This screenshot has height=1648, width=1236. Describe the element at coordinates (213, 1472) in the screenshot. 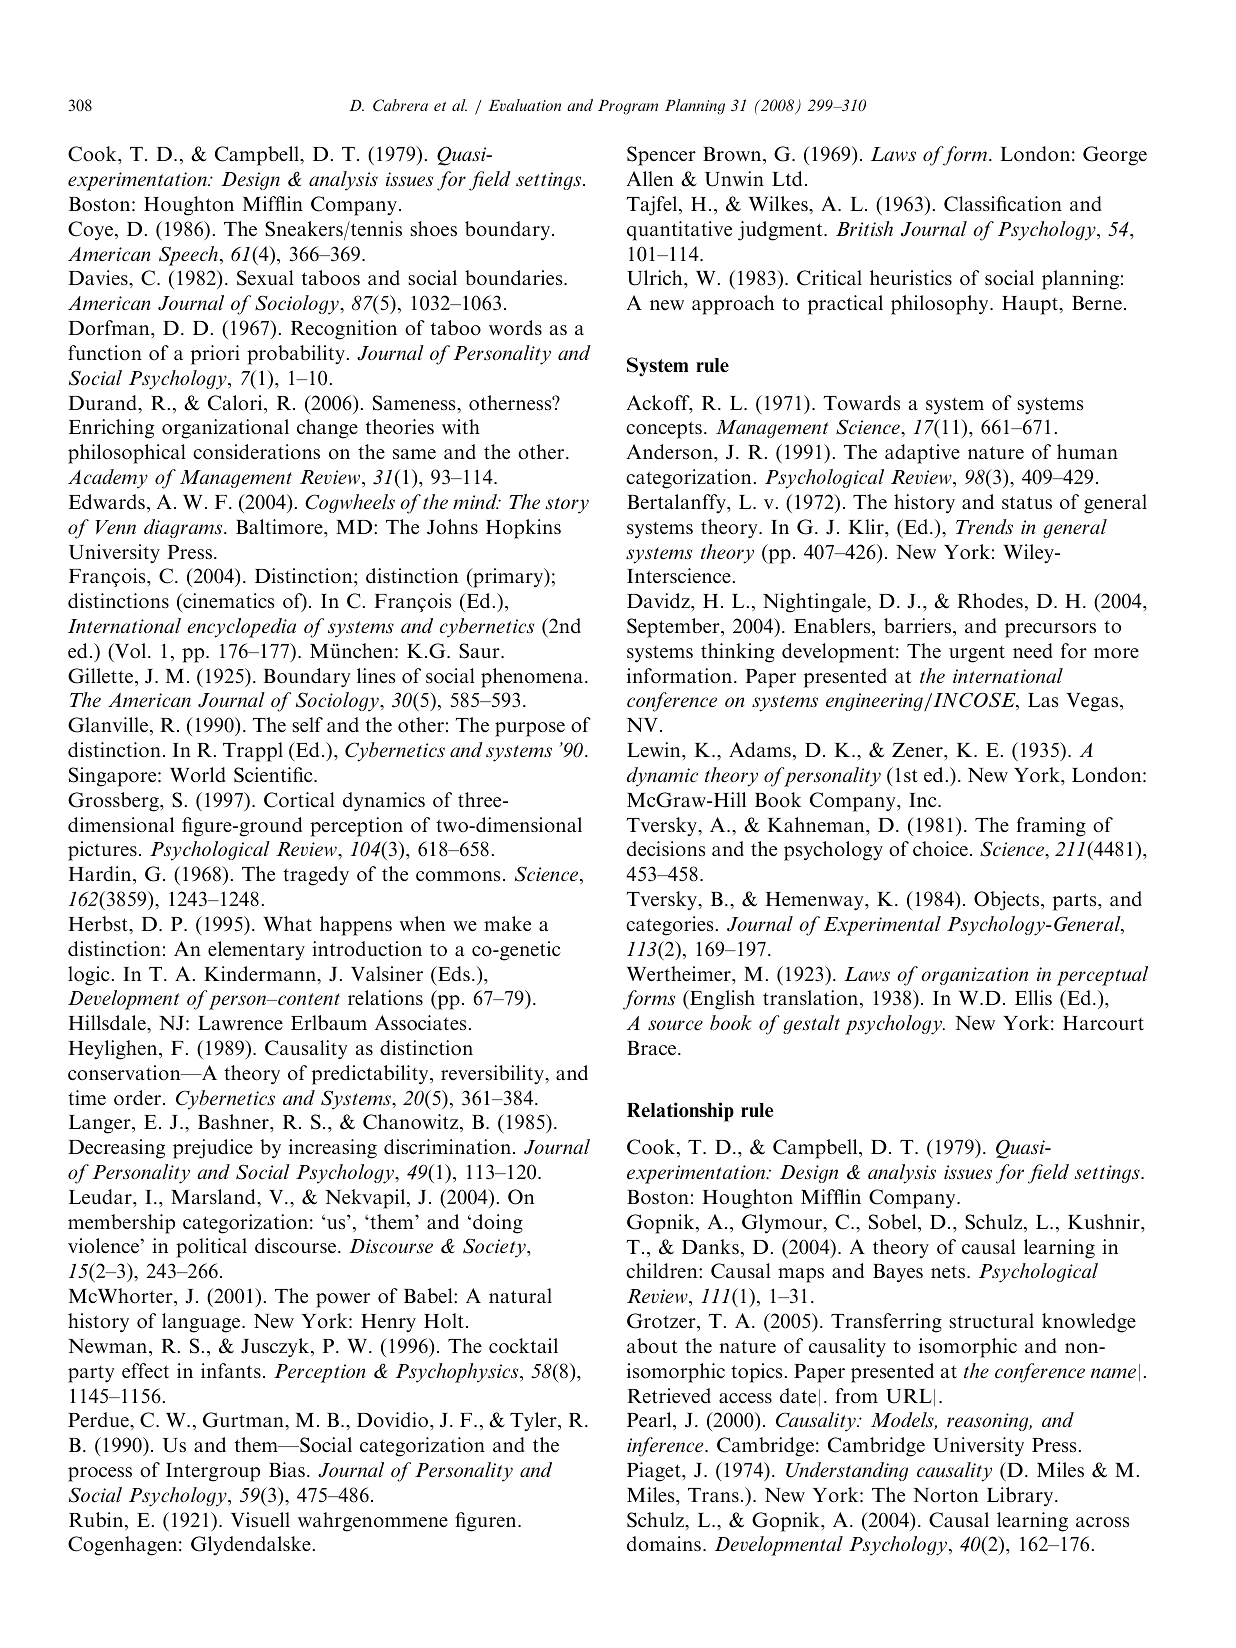

I see `Intergroup` at that location.
